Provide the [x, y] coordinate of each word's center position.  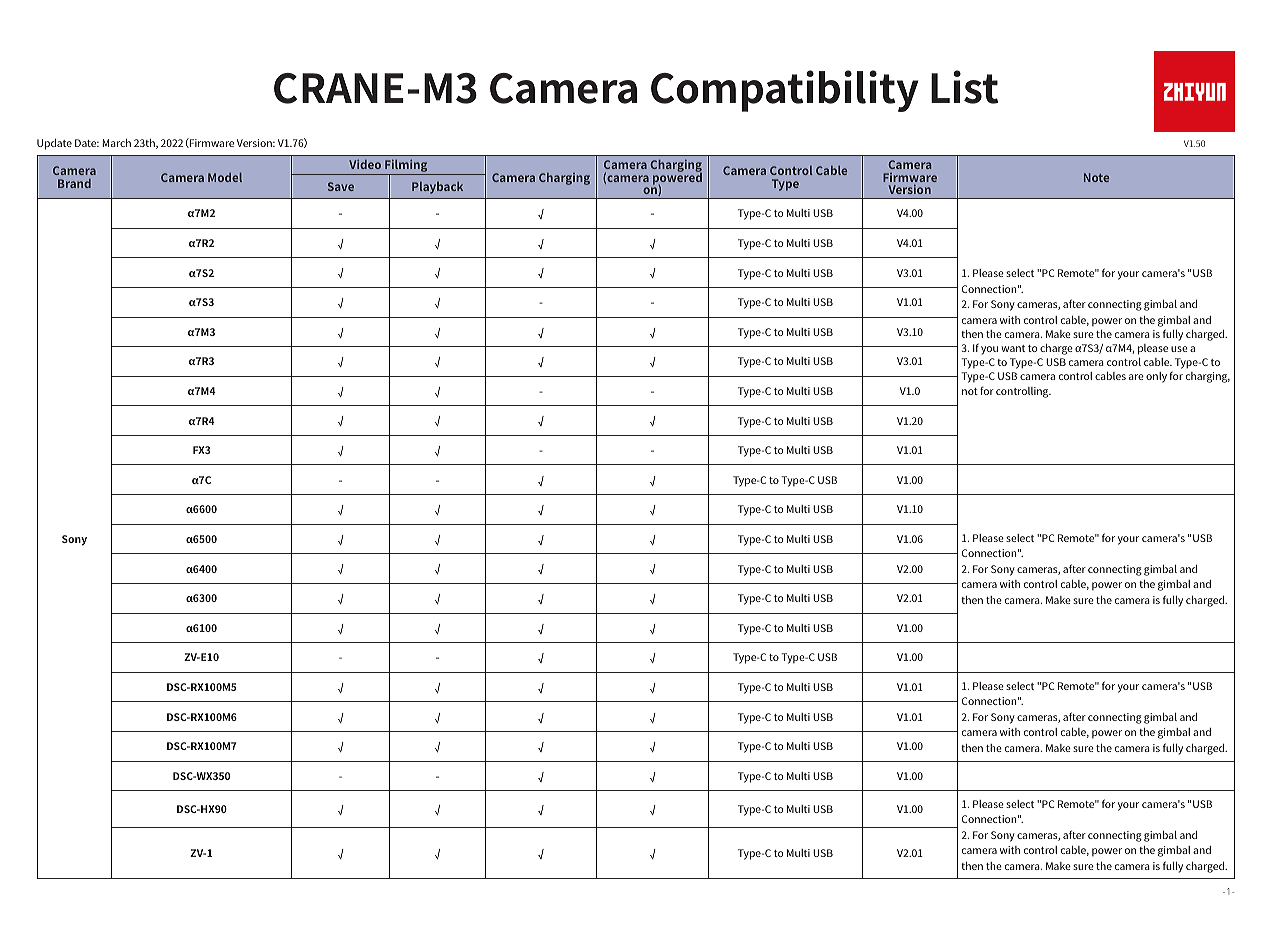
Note [1096, 177]
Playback [437, 188]
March [117, 143]
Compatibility [784, 91]
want [1013, 348]
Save [341, 186]
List [964, 87]
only [1156, 377]
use [1179, 349]
